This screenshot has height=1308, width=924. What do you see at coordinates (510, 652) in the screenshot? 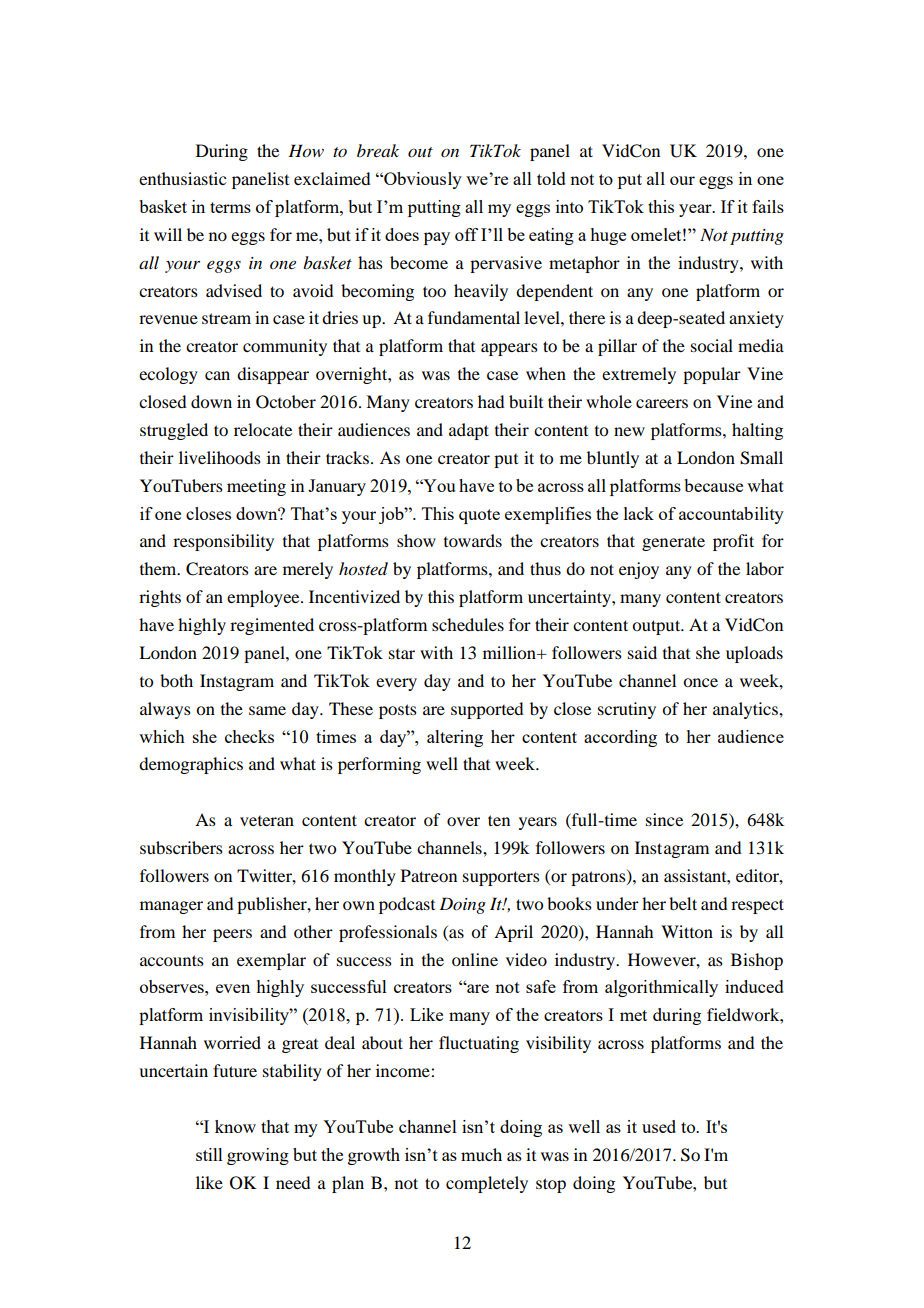
I see `million` at bounding box center [510, 652].
